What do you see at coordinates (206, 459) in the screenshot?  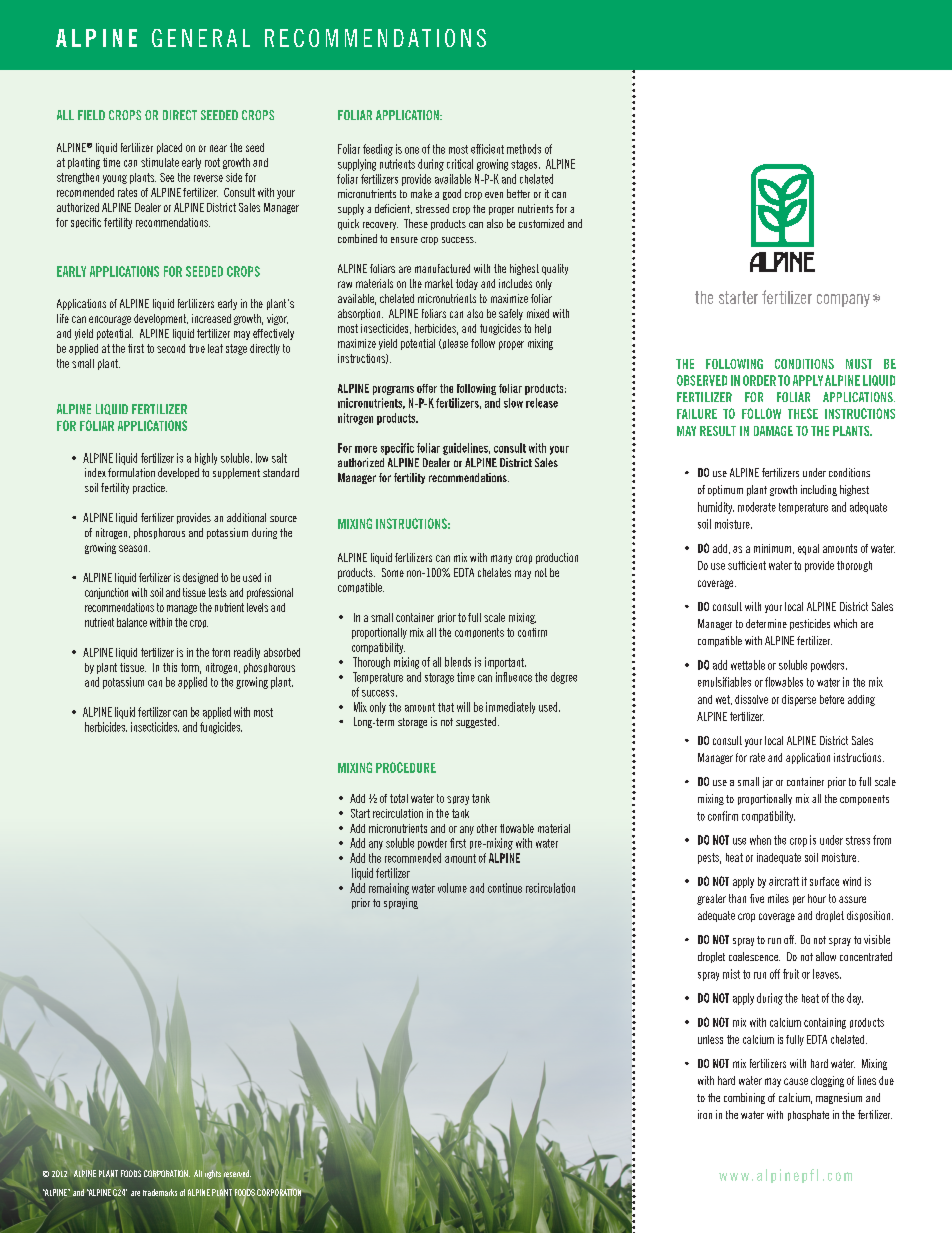 I see `highly` at bounding box center [206, 459].
